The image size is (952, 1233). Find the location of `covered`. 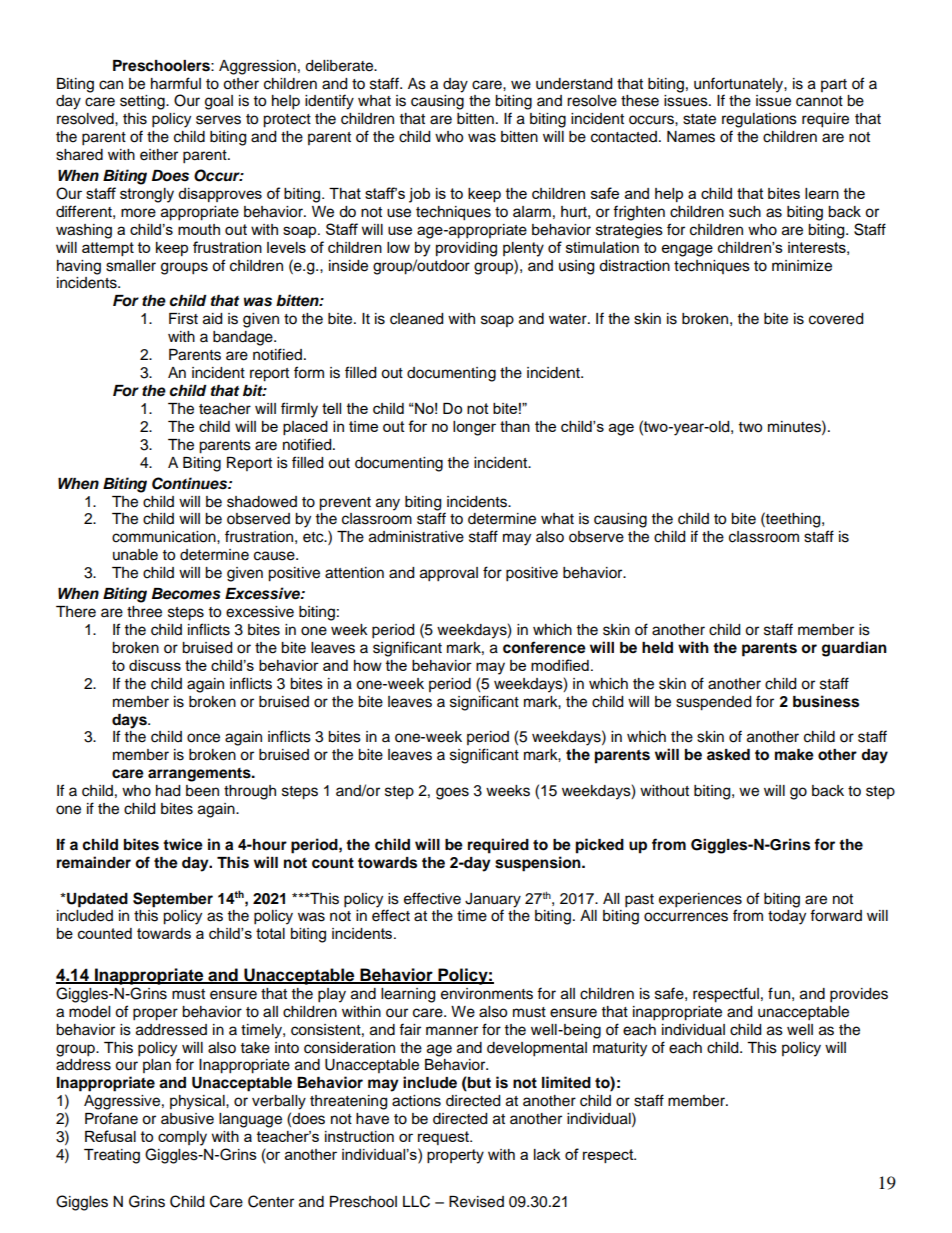

covered is located at coordinates (836, 319).
